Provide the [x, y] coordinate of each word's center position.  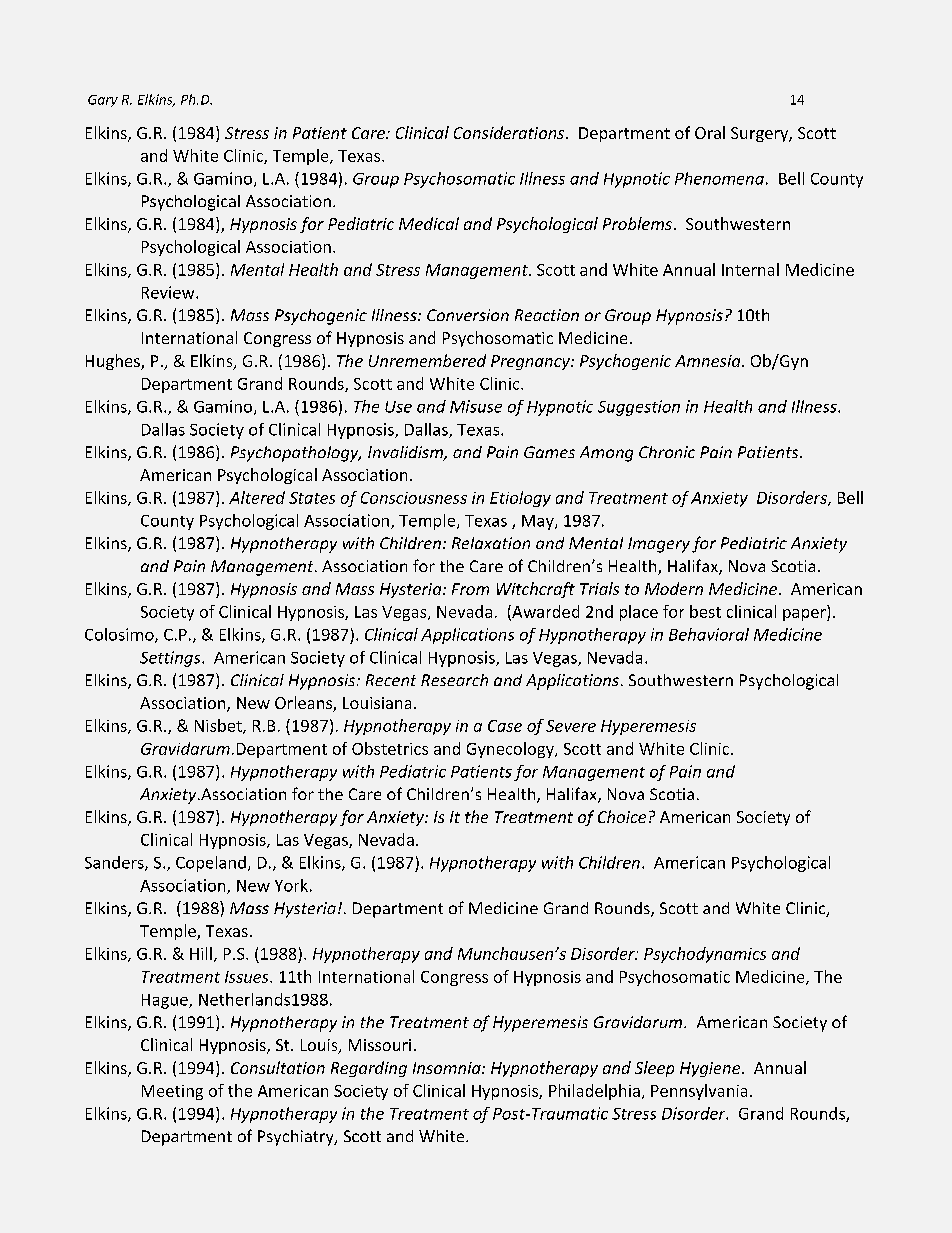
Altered [257, 497]
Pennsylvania [699, 1092]
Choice [622, 816]
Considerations [510, 132]
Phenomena [719, 178]
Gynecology [511, 750]
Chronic [667, 452]
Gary [103, 101]
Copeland [211, 864]
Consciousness [414, 498]
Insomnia [448, 1068]
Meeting [172, 1092]
